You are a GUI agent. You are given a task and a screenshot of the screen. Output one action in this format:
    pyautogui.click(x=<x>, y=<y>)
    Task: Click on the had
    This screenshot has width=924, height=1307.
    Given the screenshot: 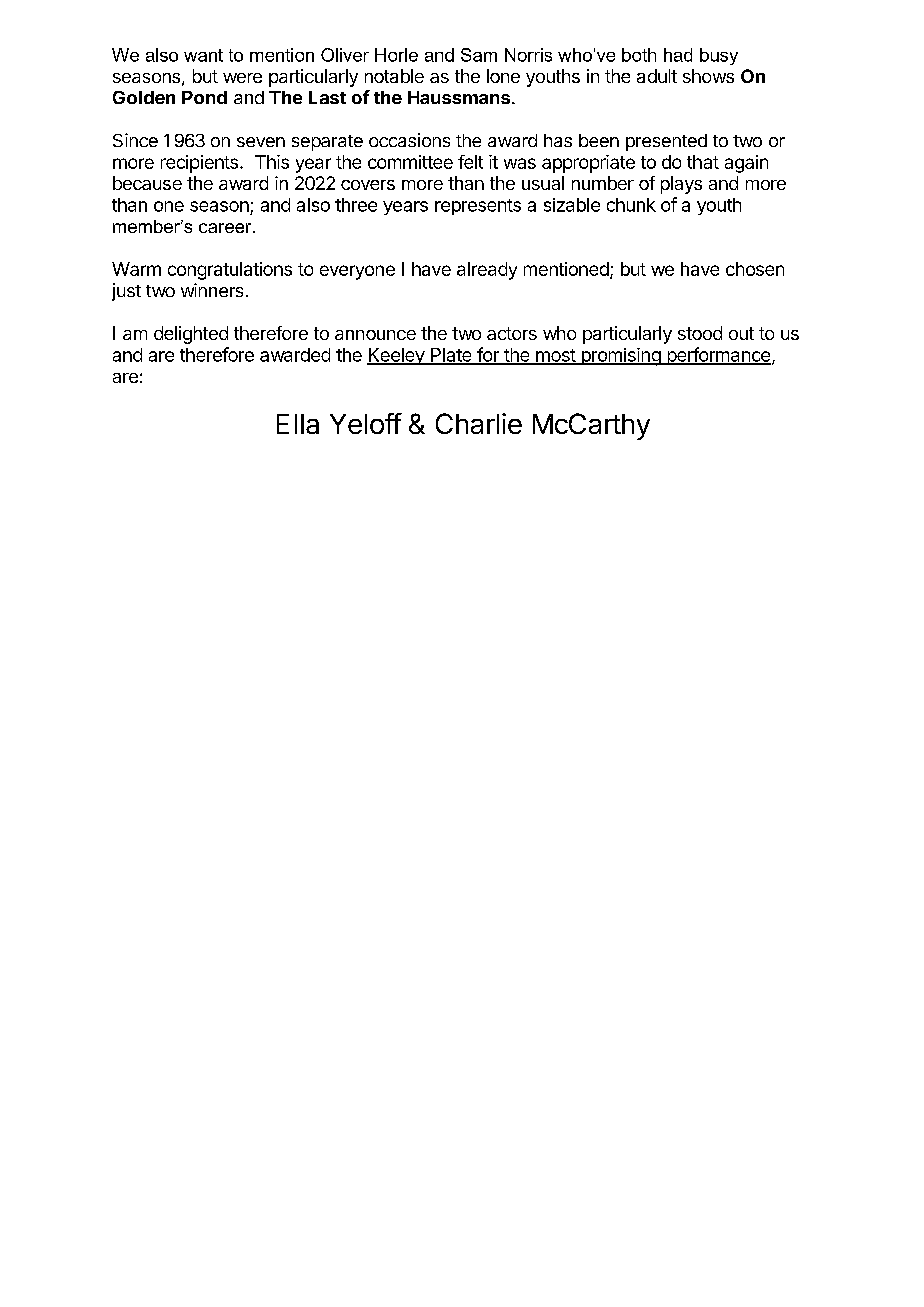 What is the action you would take?
    pyautogui.click(x=678, y=55)
